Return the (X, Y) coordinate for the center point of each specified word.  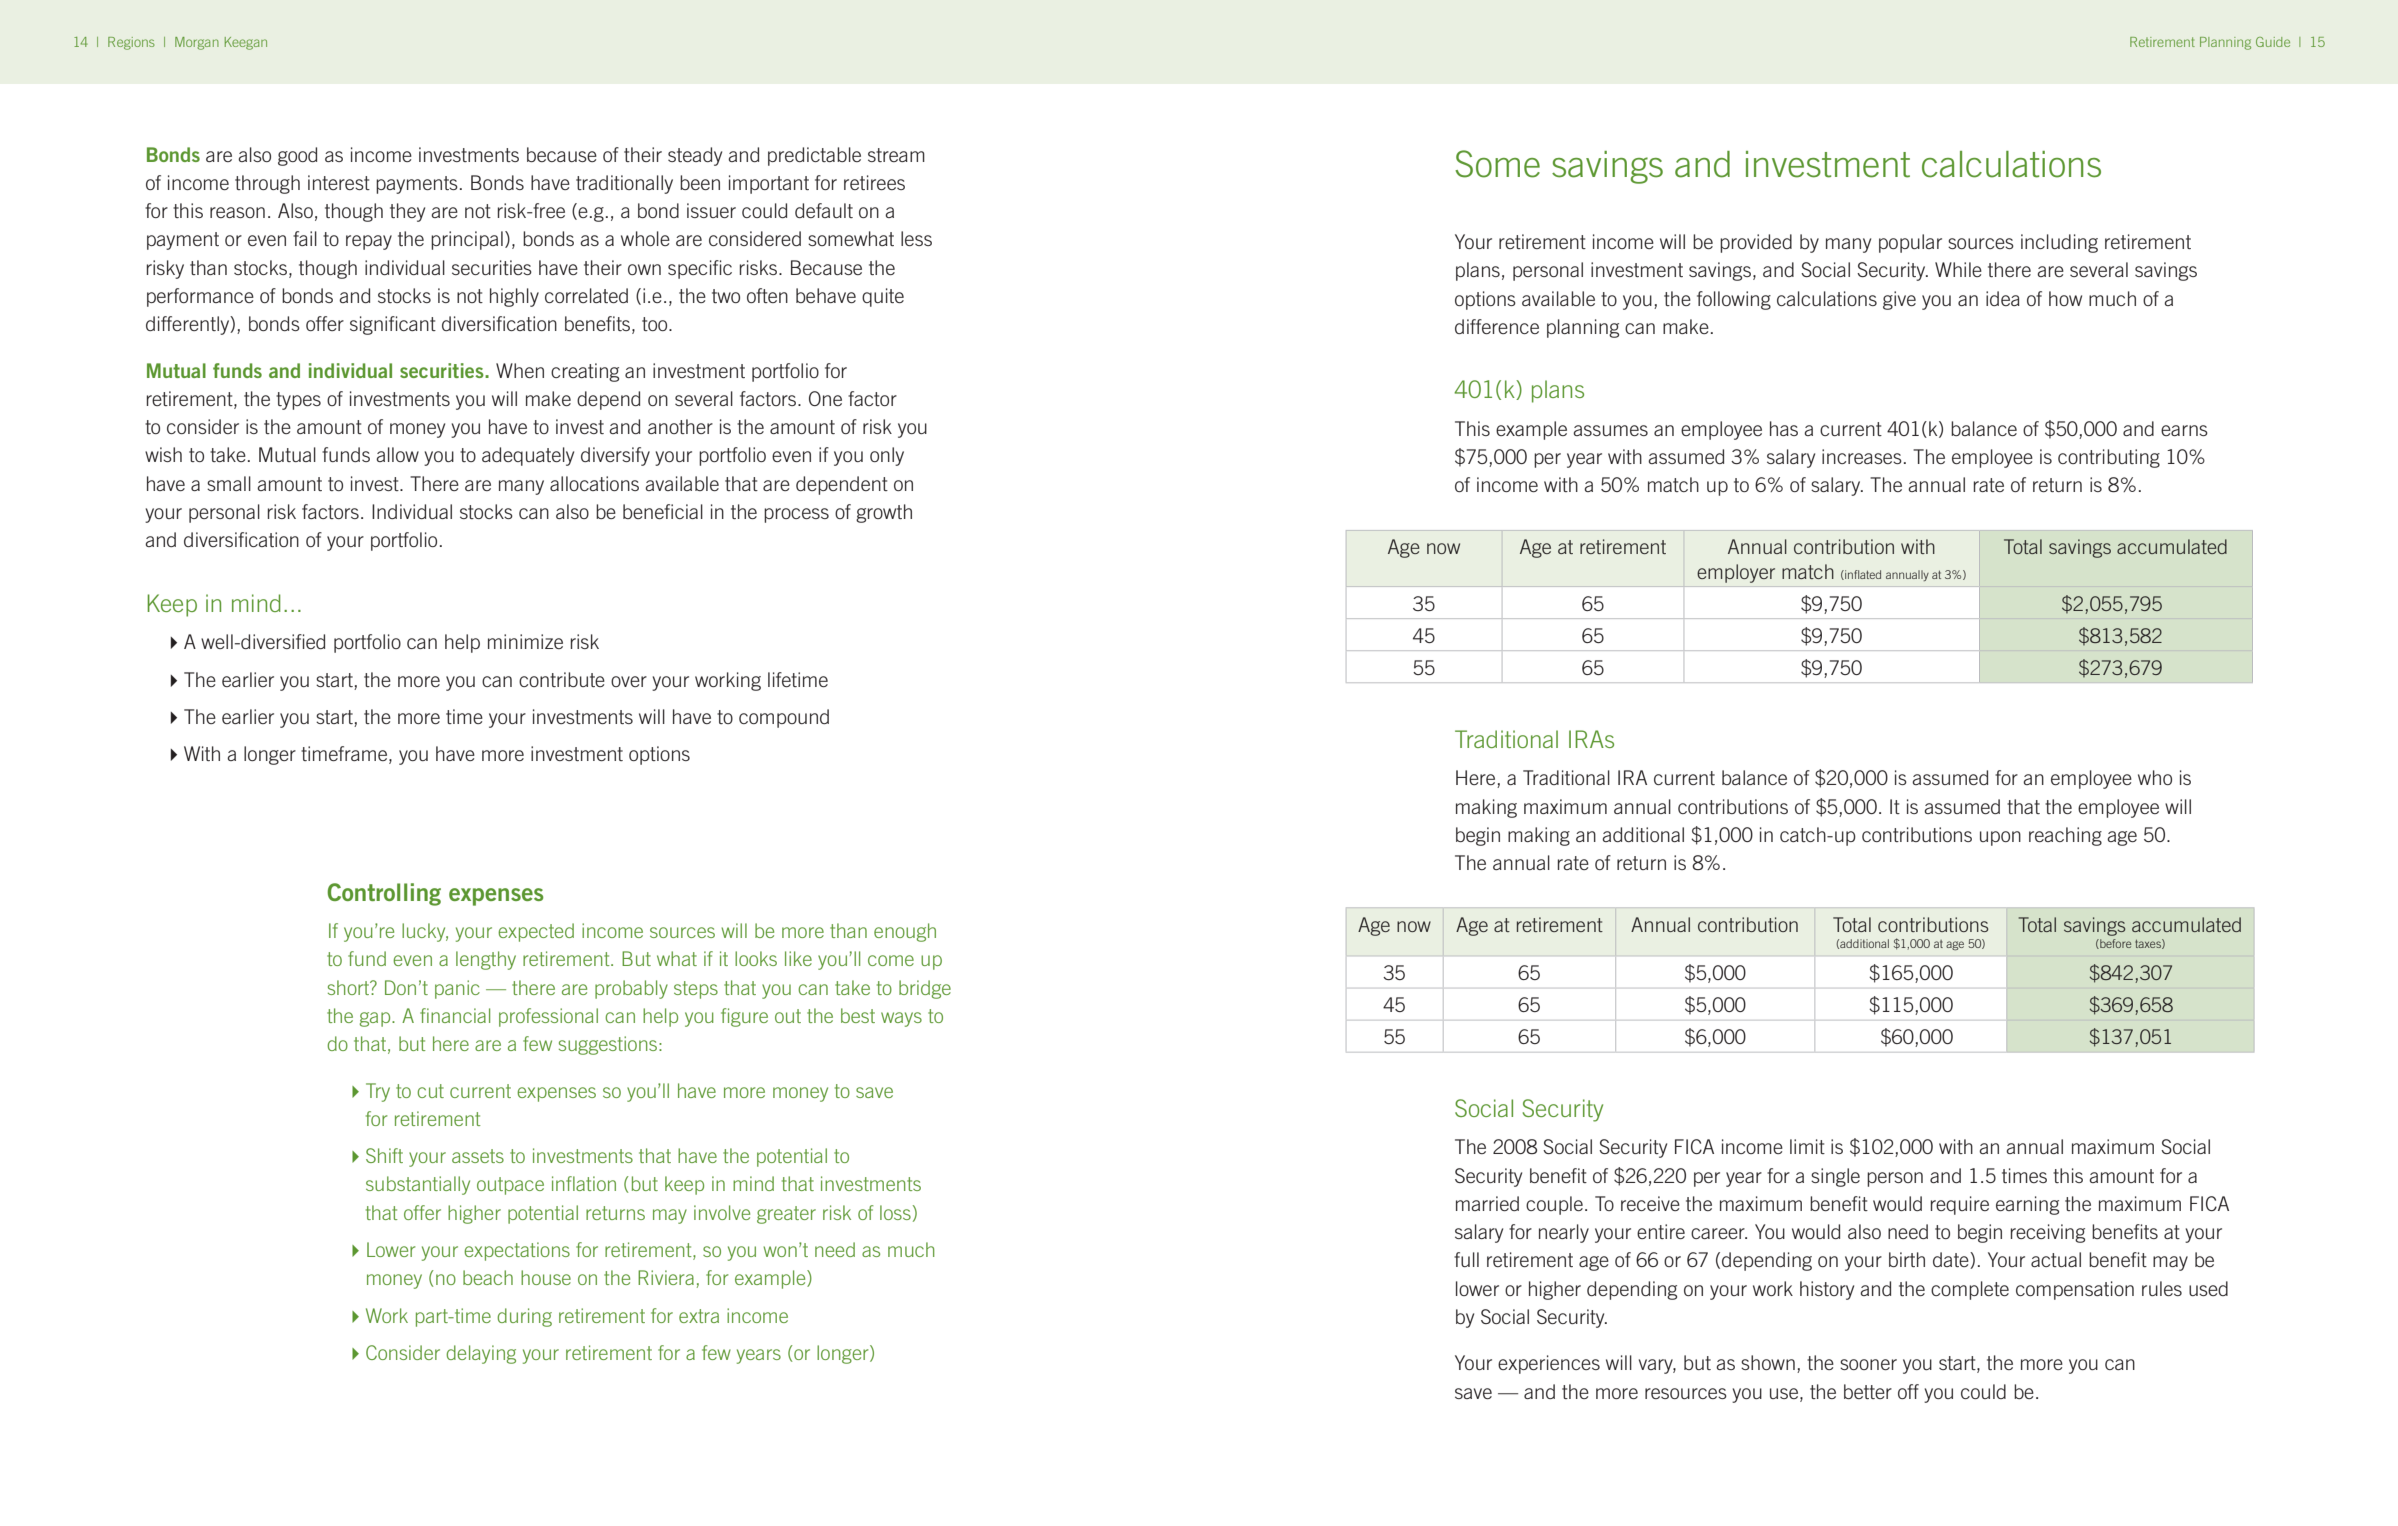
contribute (562, 679)
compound (784, 718)
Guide (2273, 42)
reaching (2065, 836)
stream (896, 155)
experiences (1549, 1364)
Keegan (246, 43)
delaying (481, 1354)
